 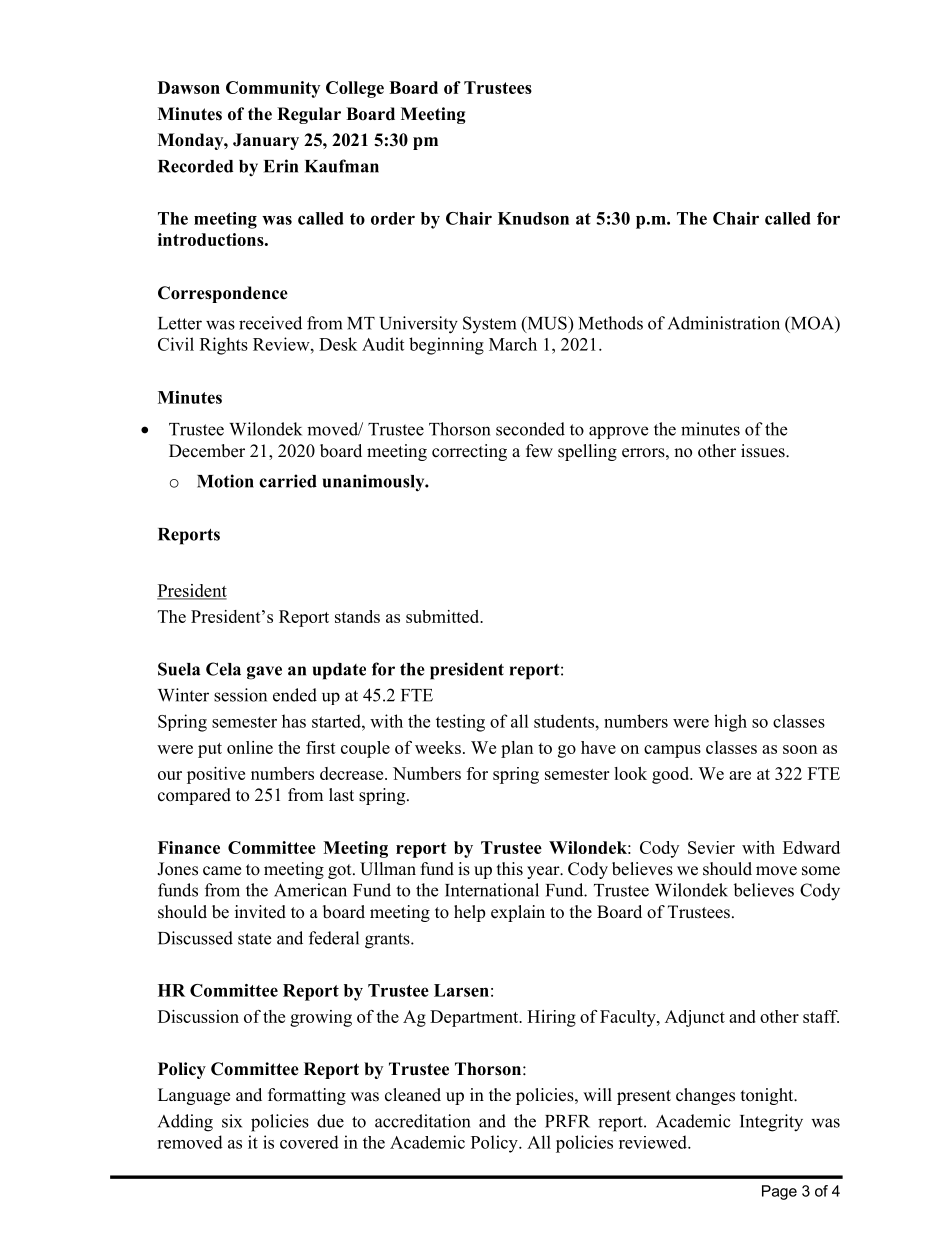 I want to click on Cela, so click(x=223, y=669).
